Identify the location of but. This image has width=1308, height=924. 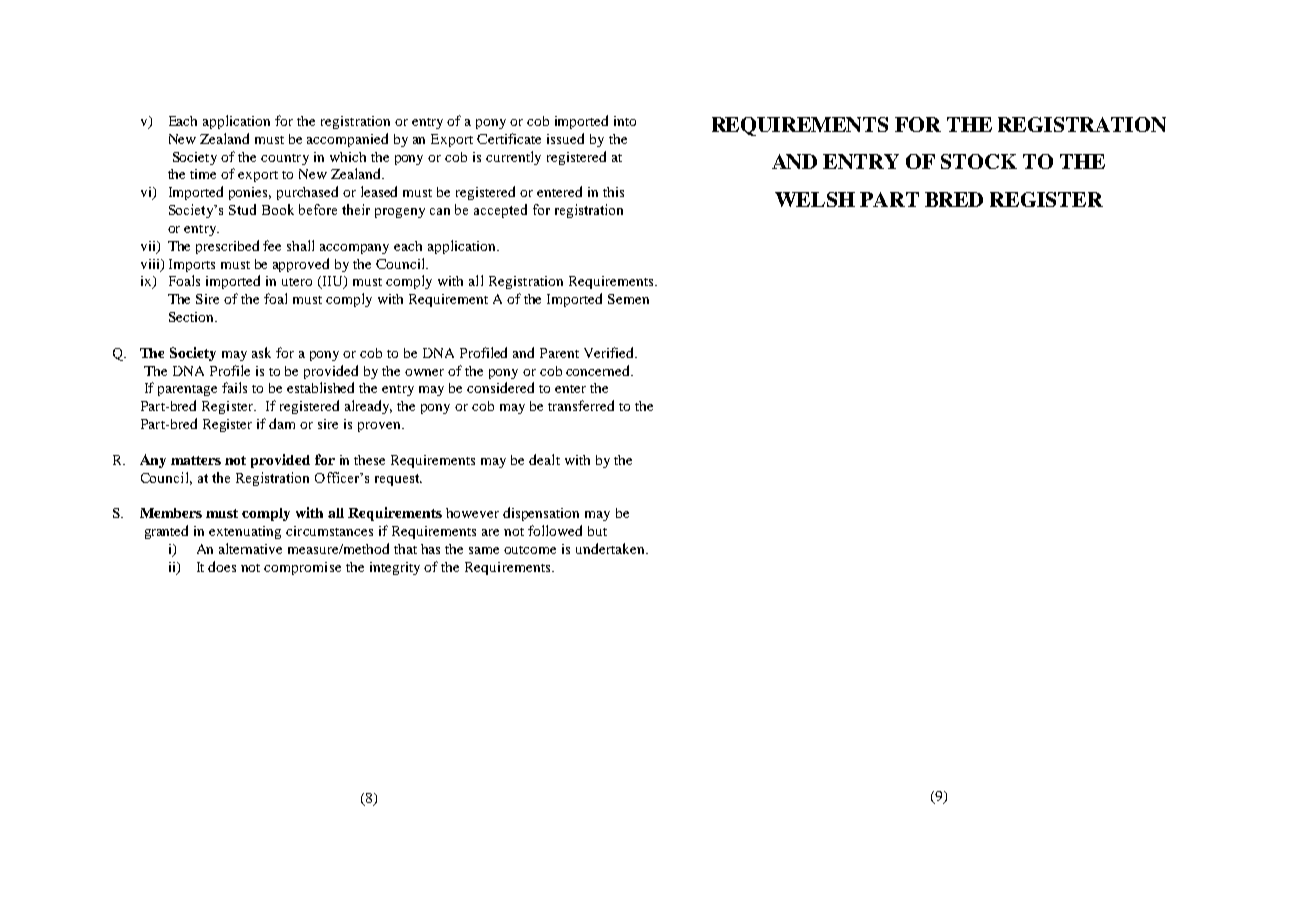
(597, 531).
